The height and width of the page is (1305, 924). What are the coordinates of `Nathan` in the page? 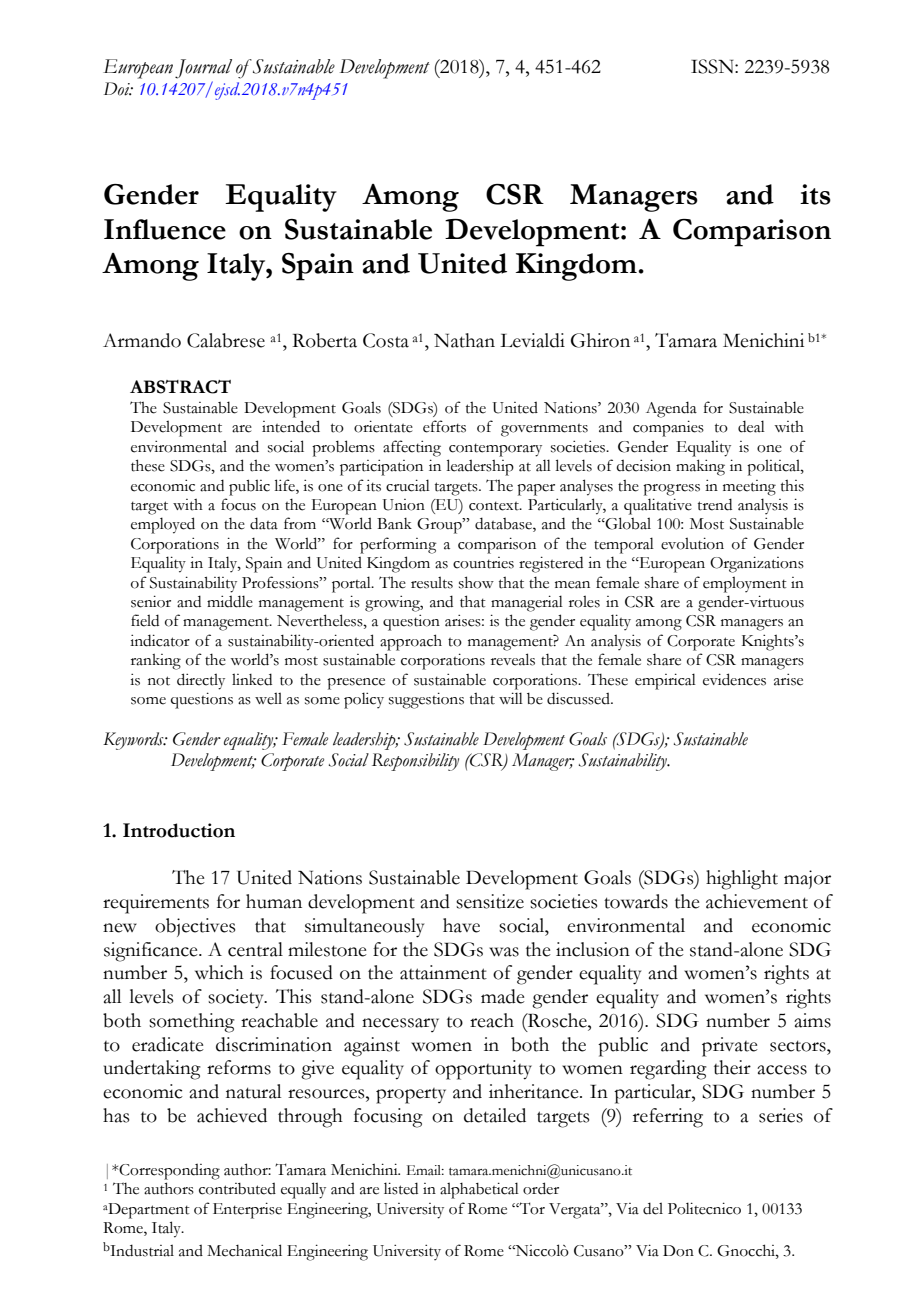 It's located at (464, 340).
